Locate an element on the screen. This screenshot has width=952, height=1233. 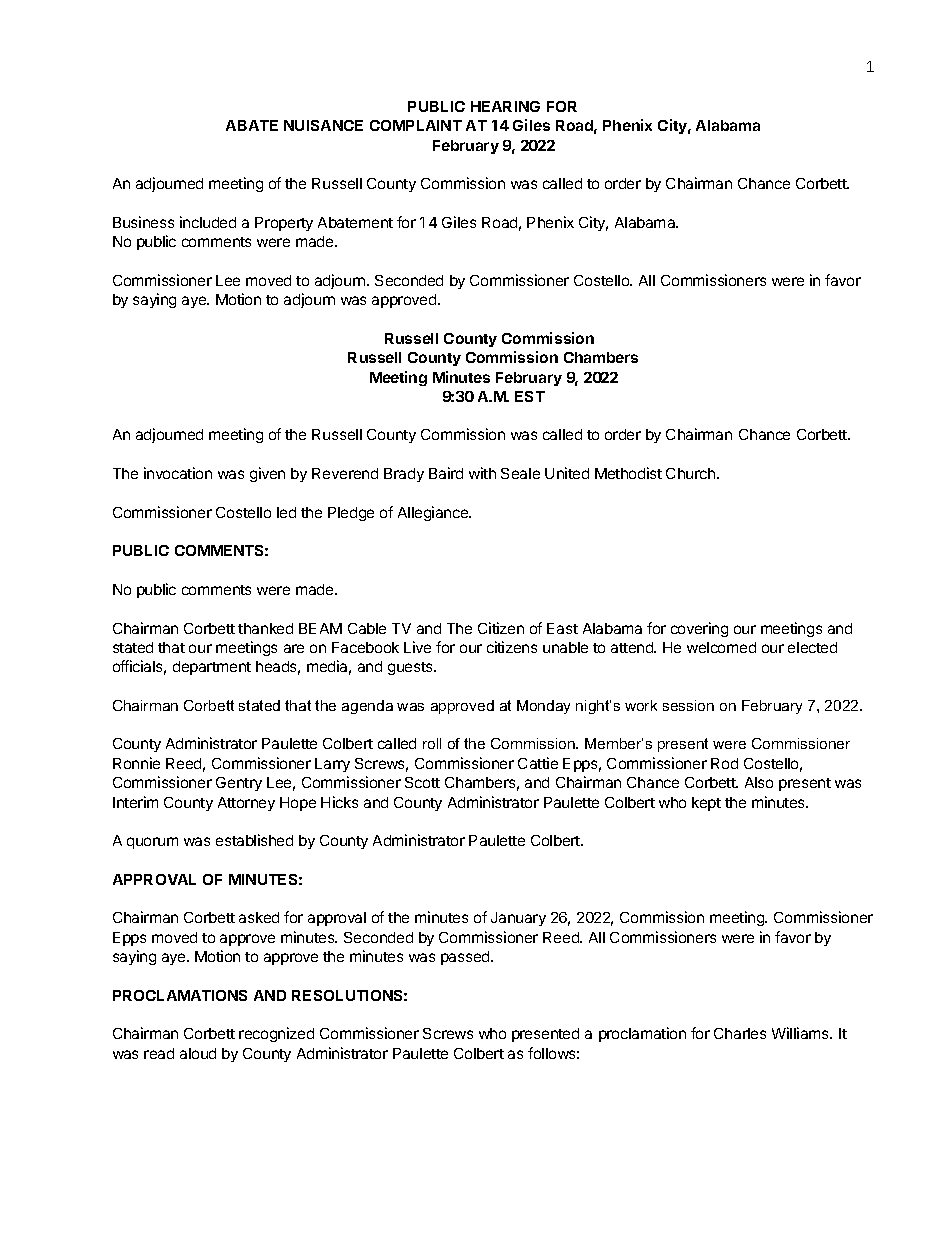
thanked is located at coordinates (265, 628).
